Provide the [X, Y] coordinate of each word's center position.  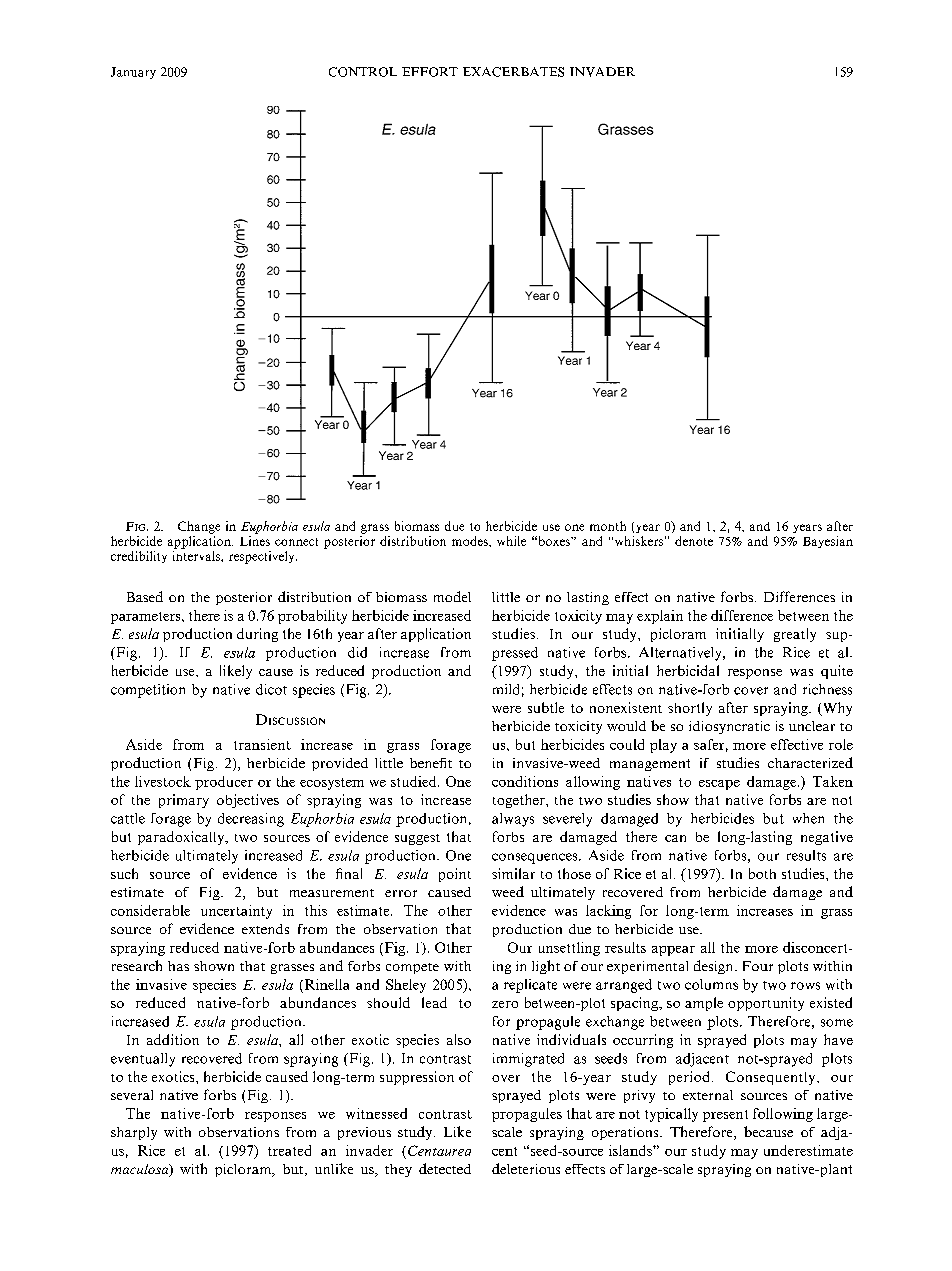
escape [719, 785]
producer [224, 783]
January [133, 73]
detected [445, 1168]
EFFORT [430, 72]
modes [471, 541]
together [520, 801]
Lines [255, 541]
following [783, 1115]
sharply [134, 1133]
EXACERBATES [513, 72]
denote [694, 541]
